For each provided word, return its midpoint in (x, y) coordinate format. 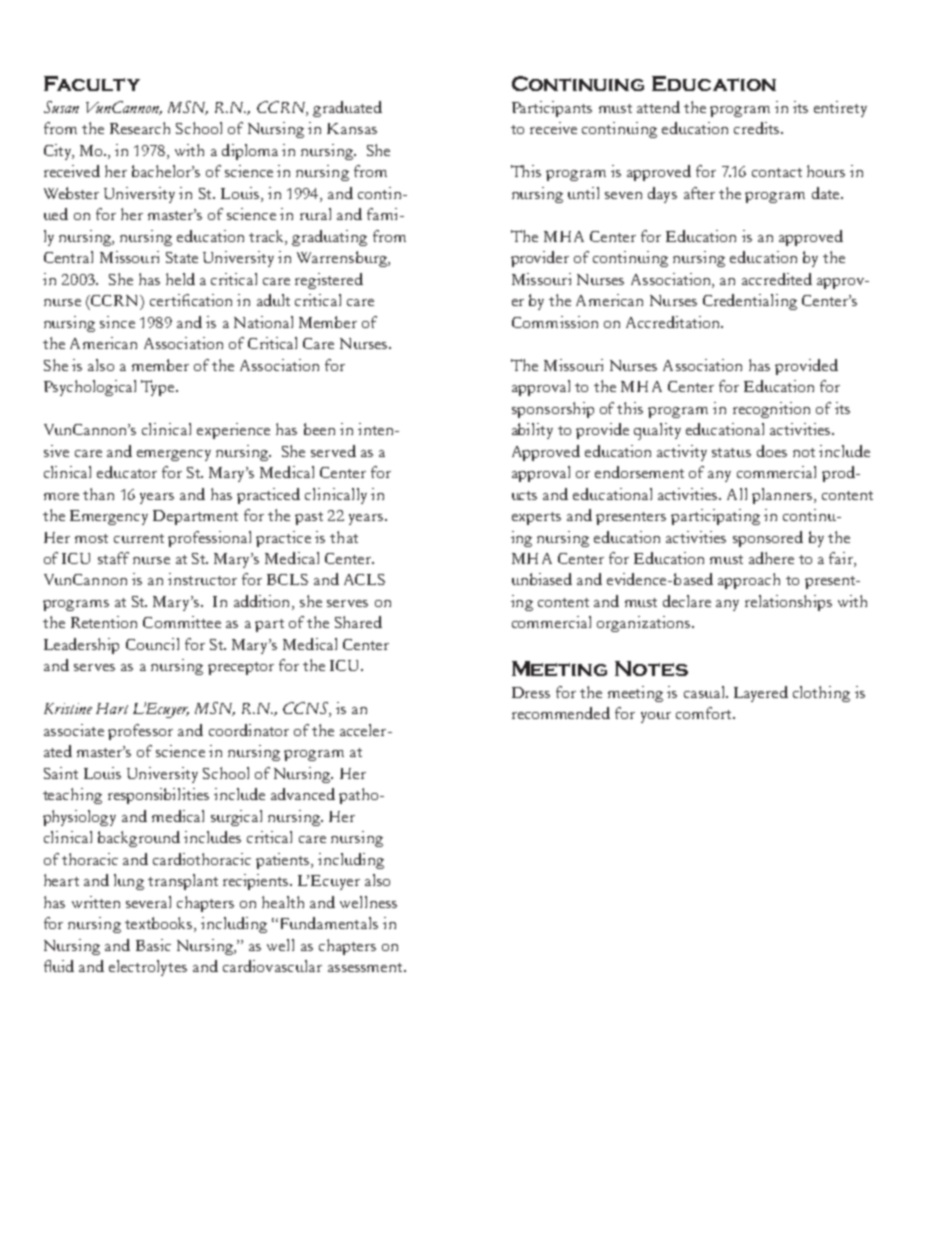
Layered (761, 694)
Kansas (352, 128)
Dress (531, 692)
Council (152, 644)
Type (159, 388)
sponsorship (553, 410)
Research (140, 128)
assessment (366, 967)
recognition (771, 410)
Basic (153, 945)
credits (758, 128)
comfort (705, 713)
